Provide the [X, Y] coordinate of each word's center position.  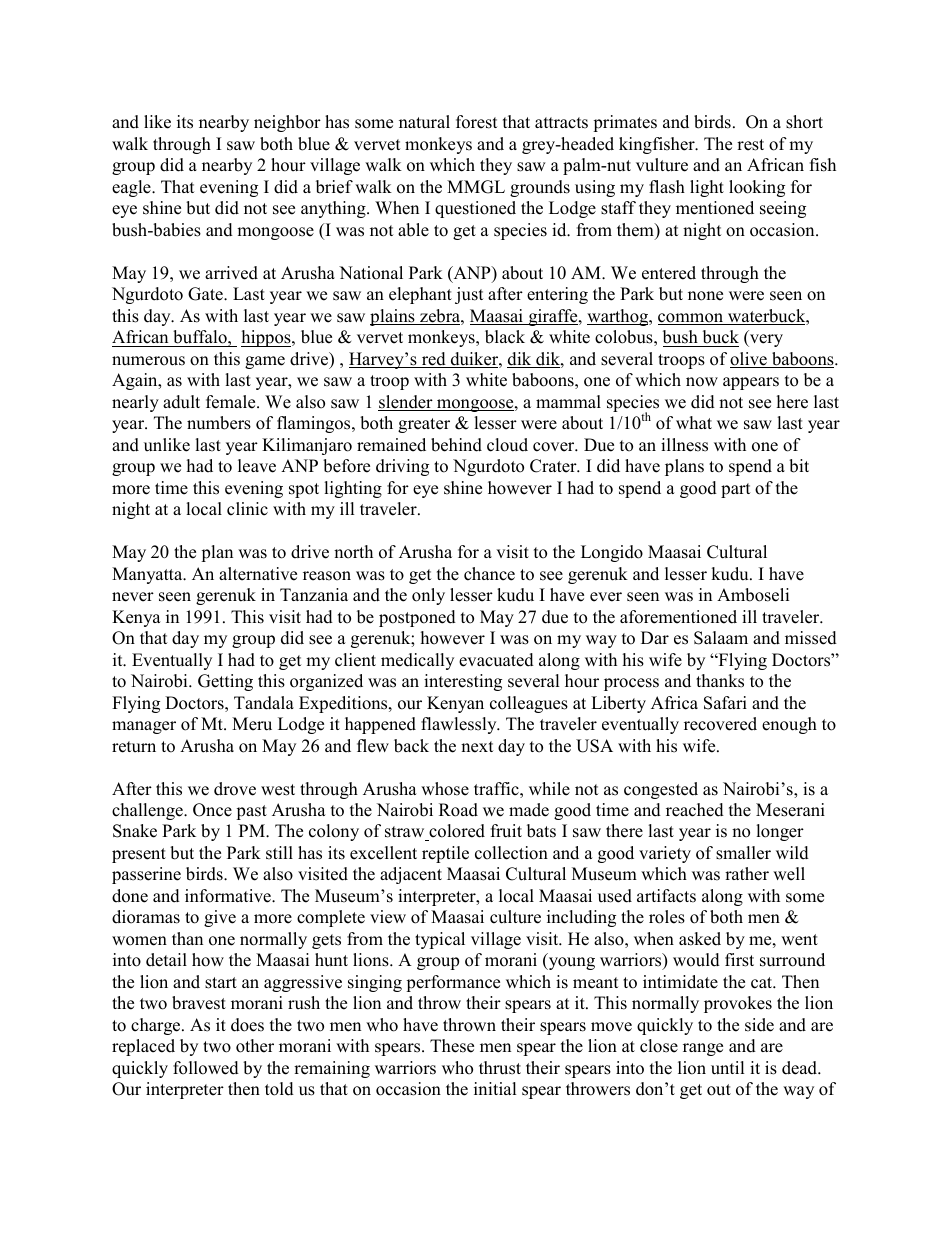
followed [206, 1068]
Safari [725, 703]
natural [424, 122]
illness [684, 445]
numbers [219, 423]
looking [757, 188]
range [703, 1049]
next [477, 747]
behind [456, 445]
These [452, 1046]
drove [235, 789]
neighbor [287, 123]
